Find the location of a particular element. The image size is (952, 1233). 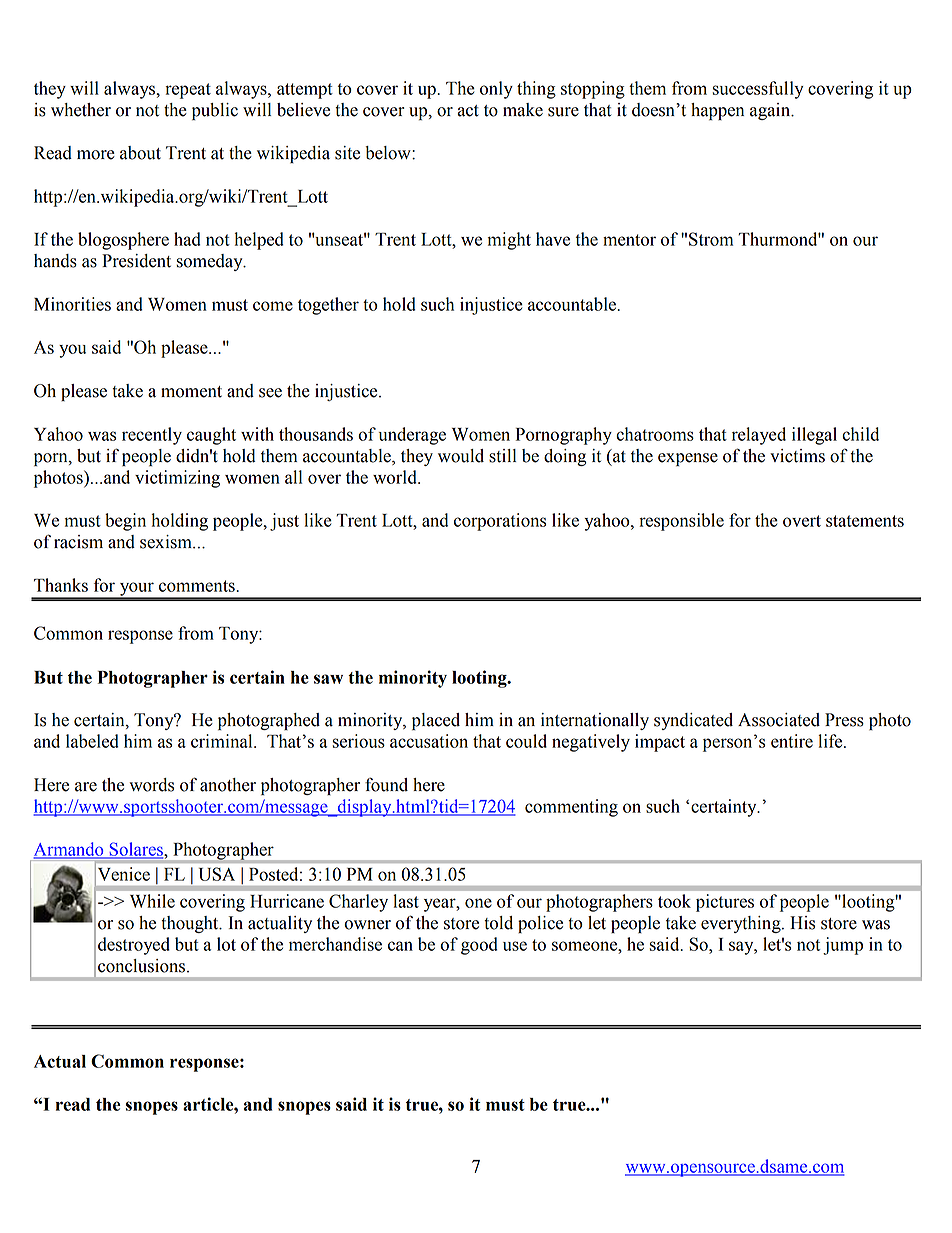

underage is located at coordinates (412, 436).
